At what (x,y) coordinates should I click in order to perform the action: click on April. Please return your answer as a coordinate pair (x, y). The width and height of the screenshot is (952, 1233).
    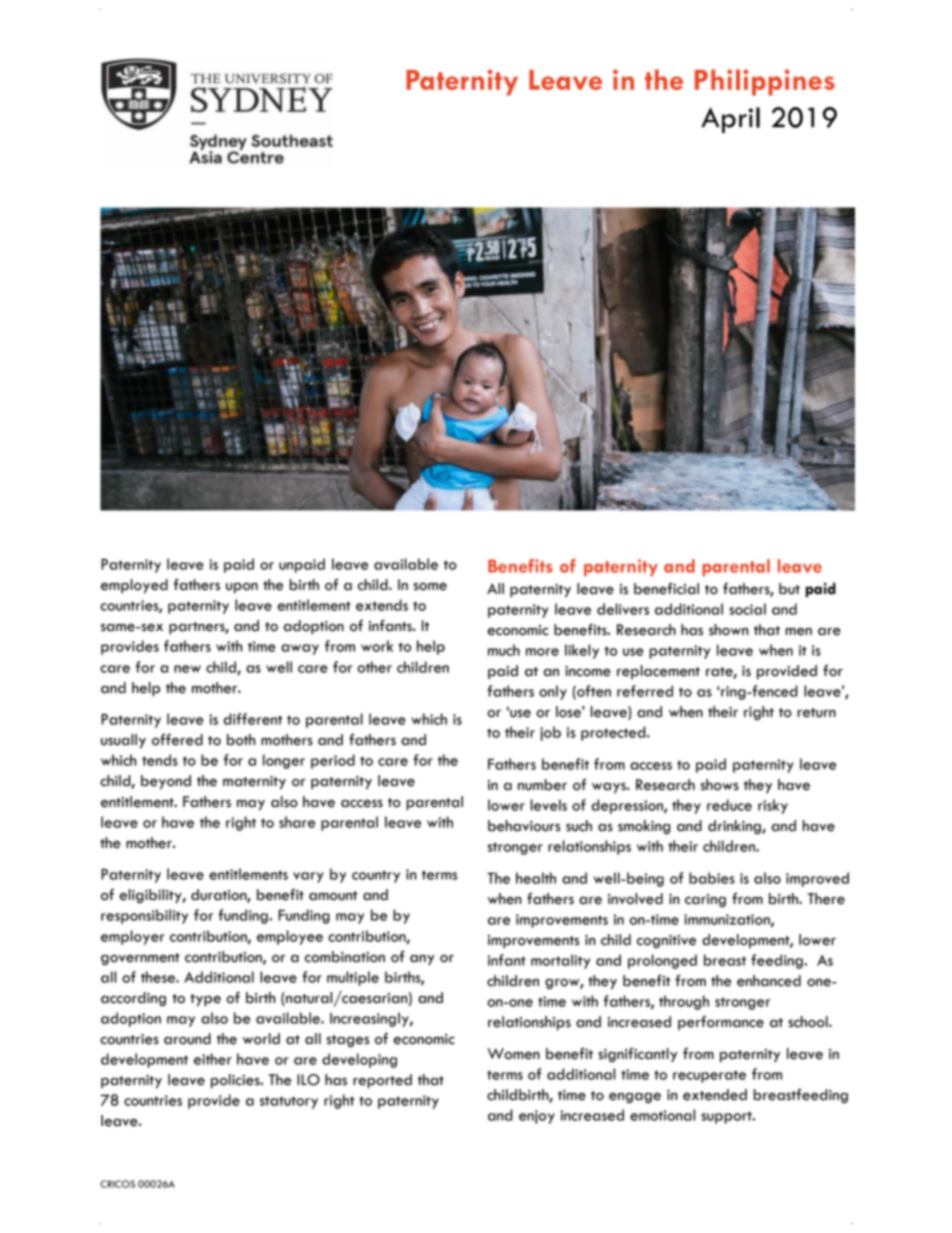
    Looking at the image, I should click on (730, 120).
